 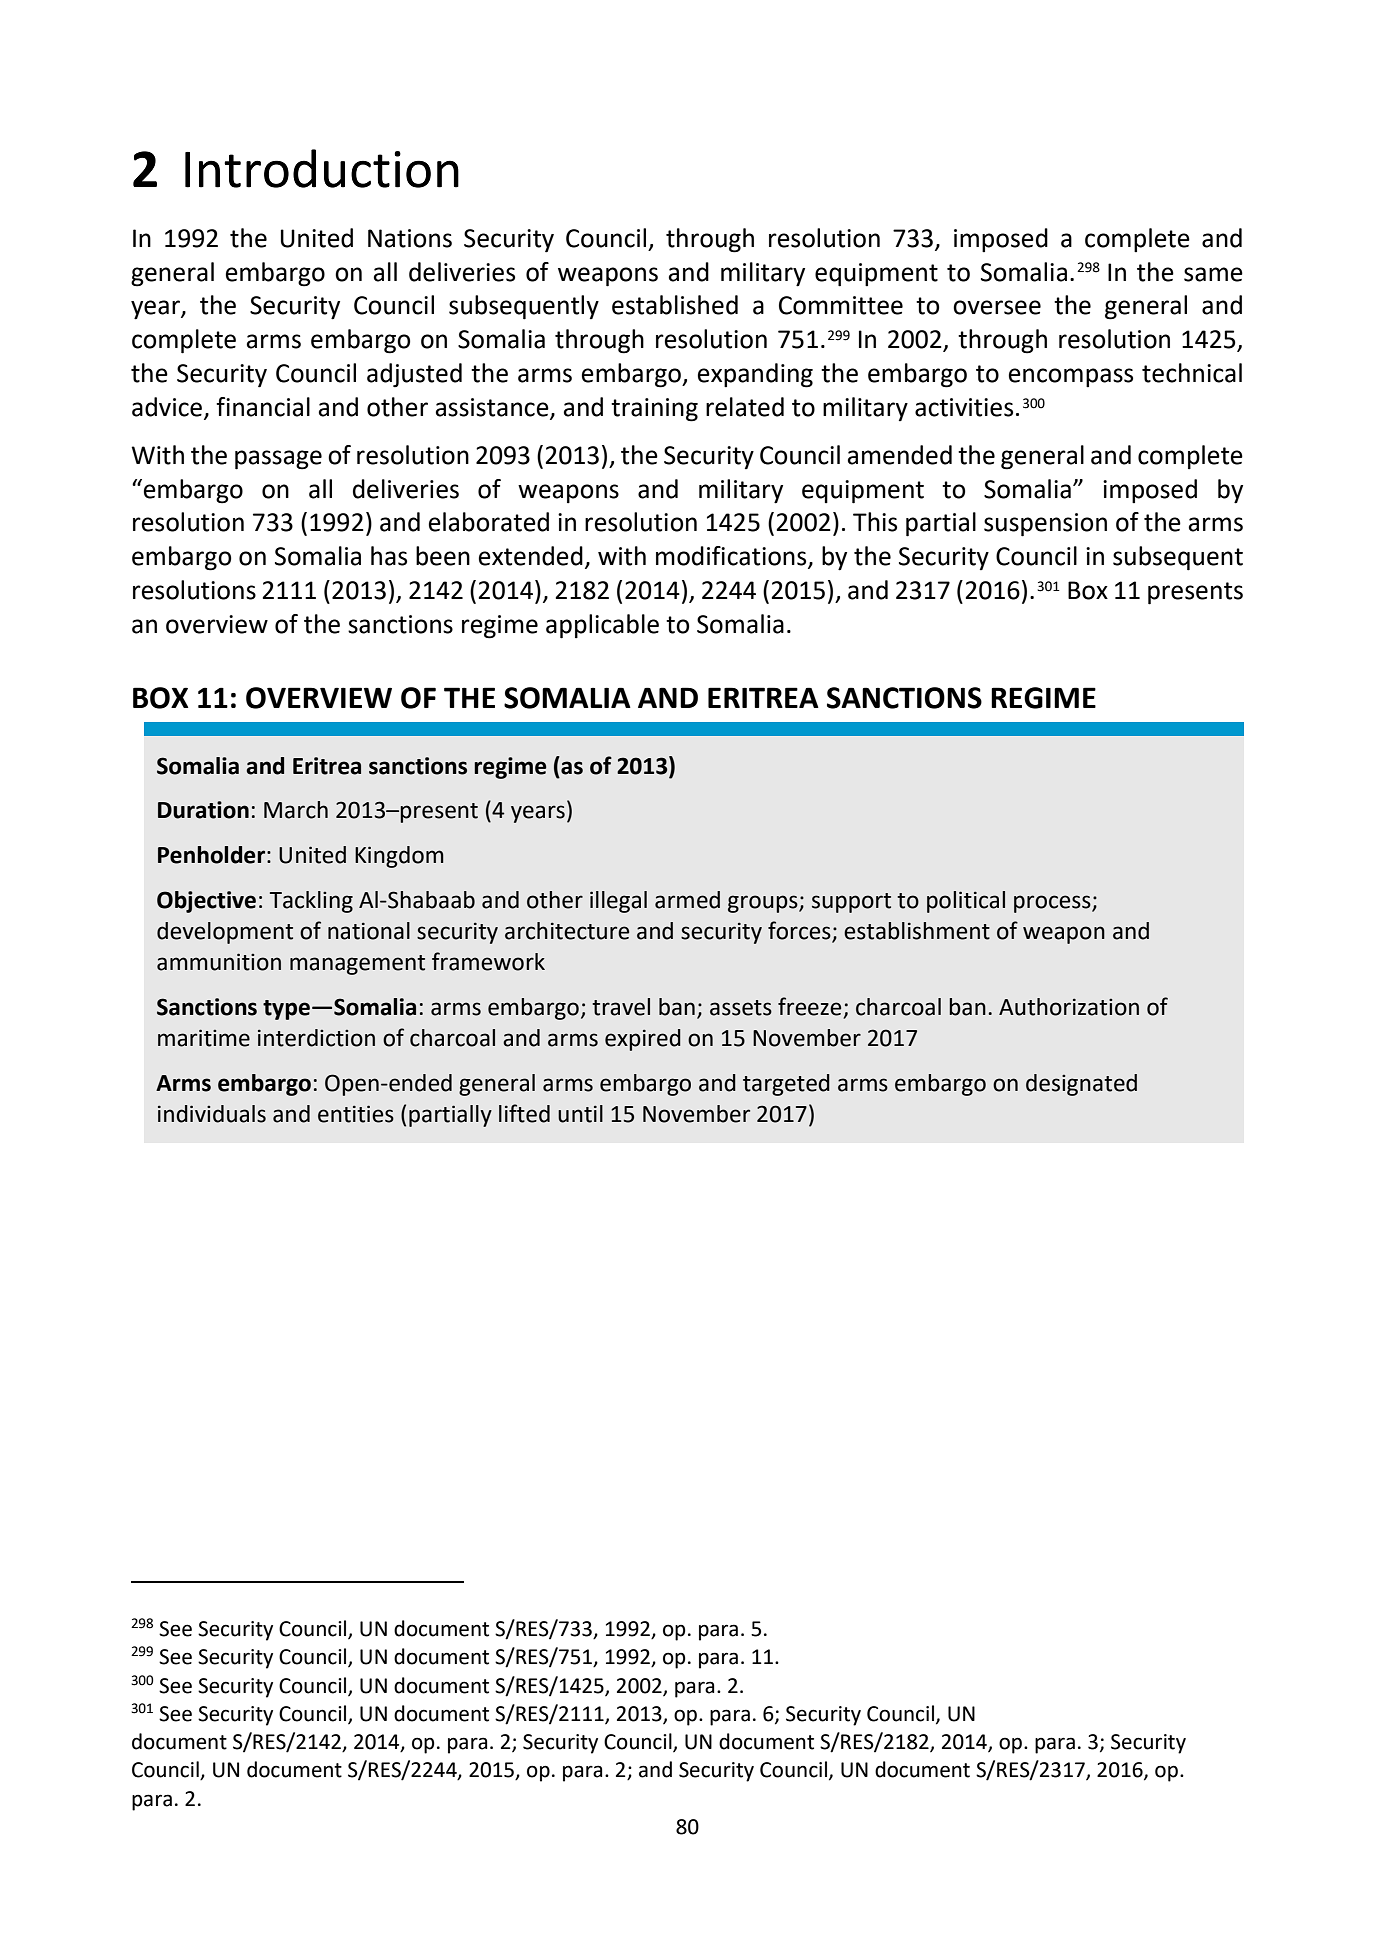 What do you see at coordinates (786, 1085) in the screenshot?
I see `targeted` at bounding box center [786, 1085].
